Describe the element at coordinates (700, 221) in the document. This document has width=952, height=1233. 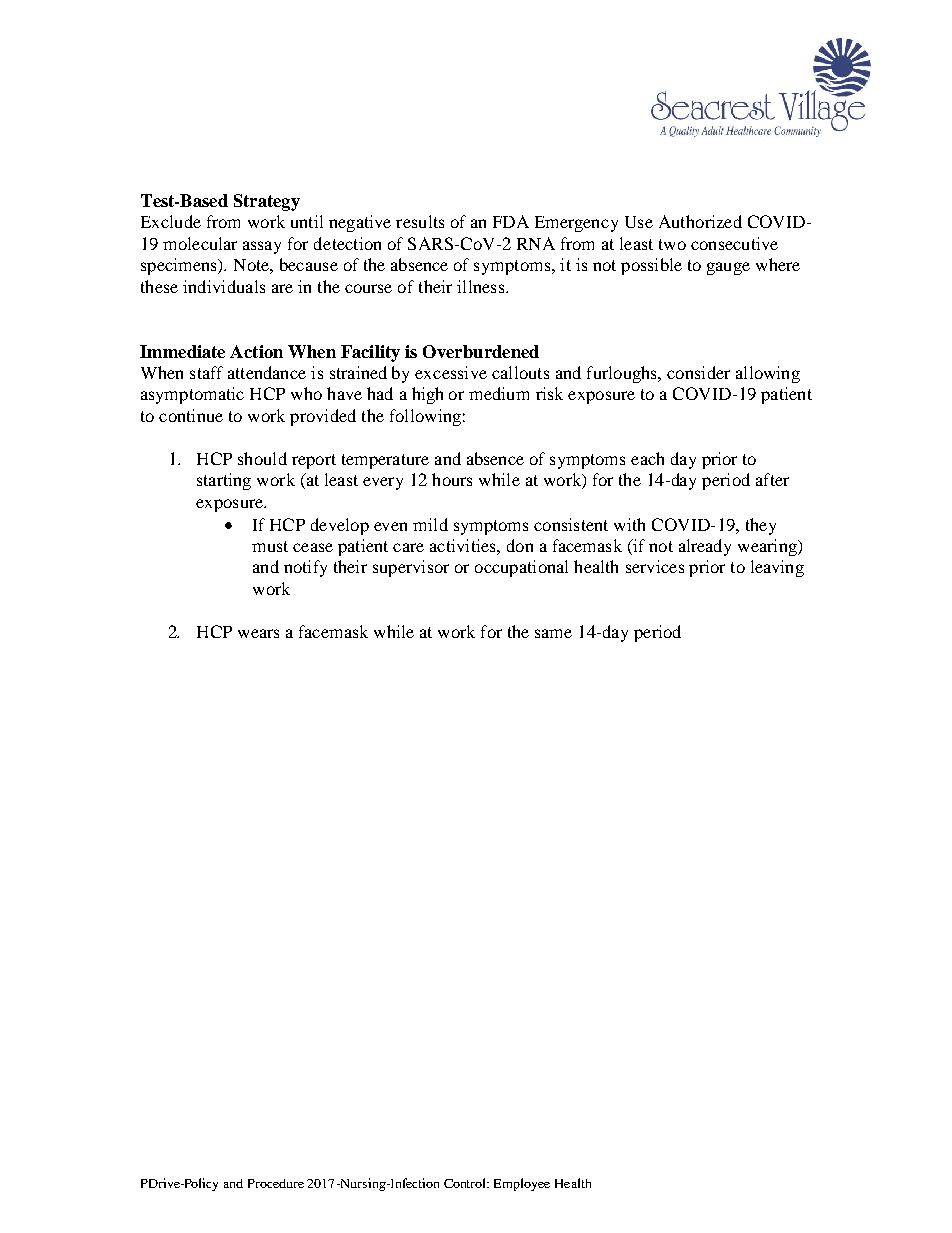
I see `Authorized` at that location.
